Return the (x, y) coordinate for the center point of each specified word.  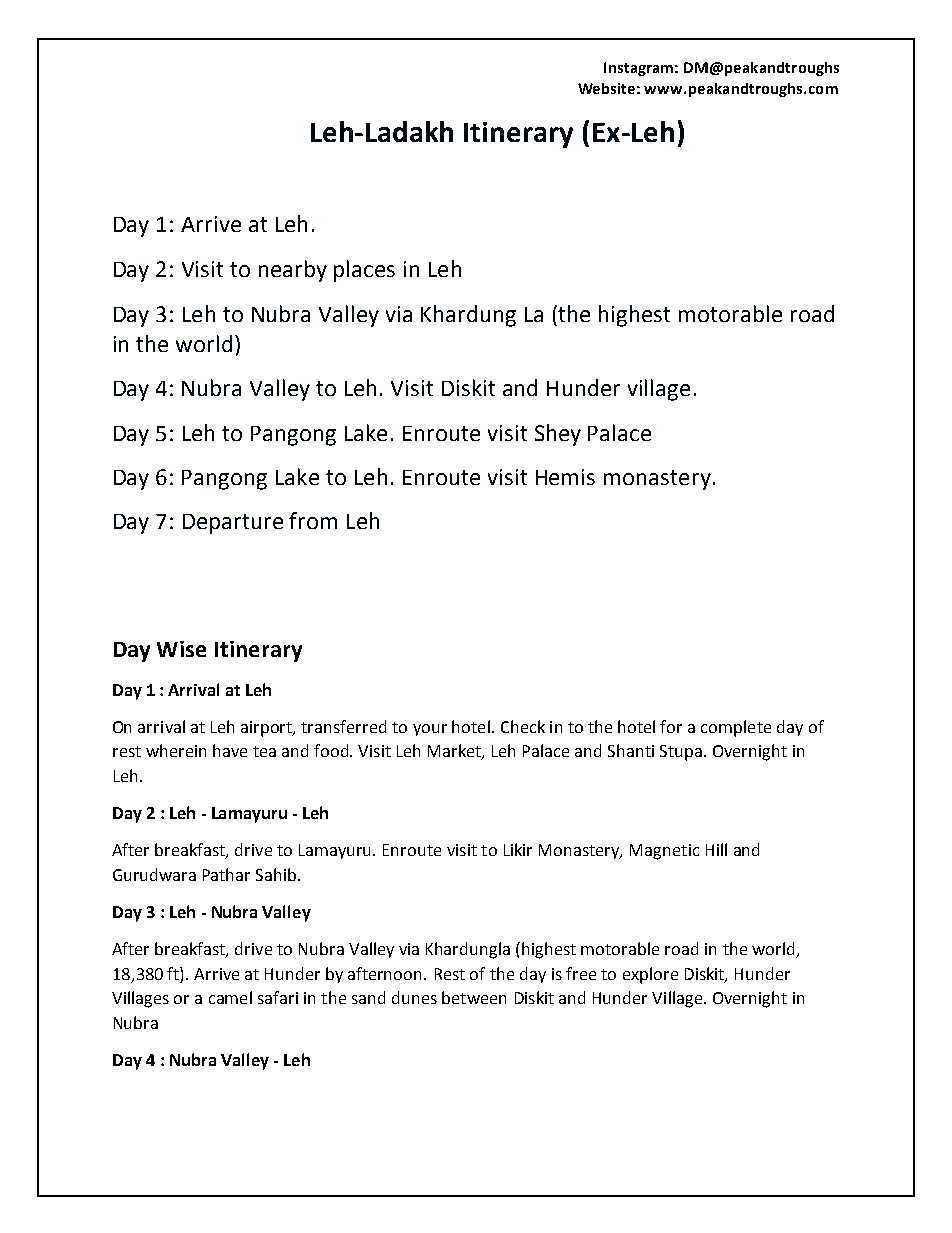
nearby (293, 271)
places (364, 271)
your (430, 730)
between (474, 997)
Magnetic (664, 852)
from (313, 520)
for (671, 726)
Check (523, 726)
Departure (233, 524)
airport (268, 729)
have (230, 750)
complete (736, 728)
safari (278, 997)
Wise (181, 649)
